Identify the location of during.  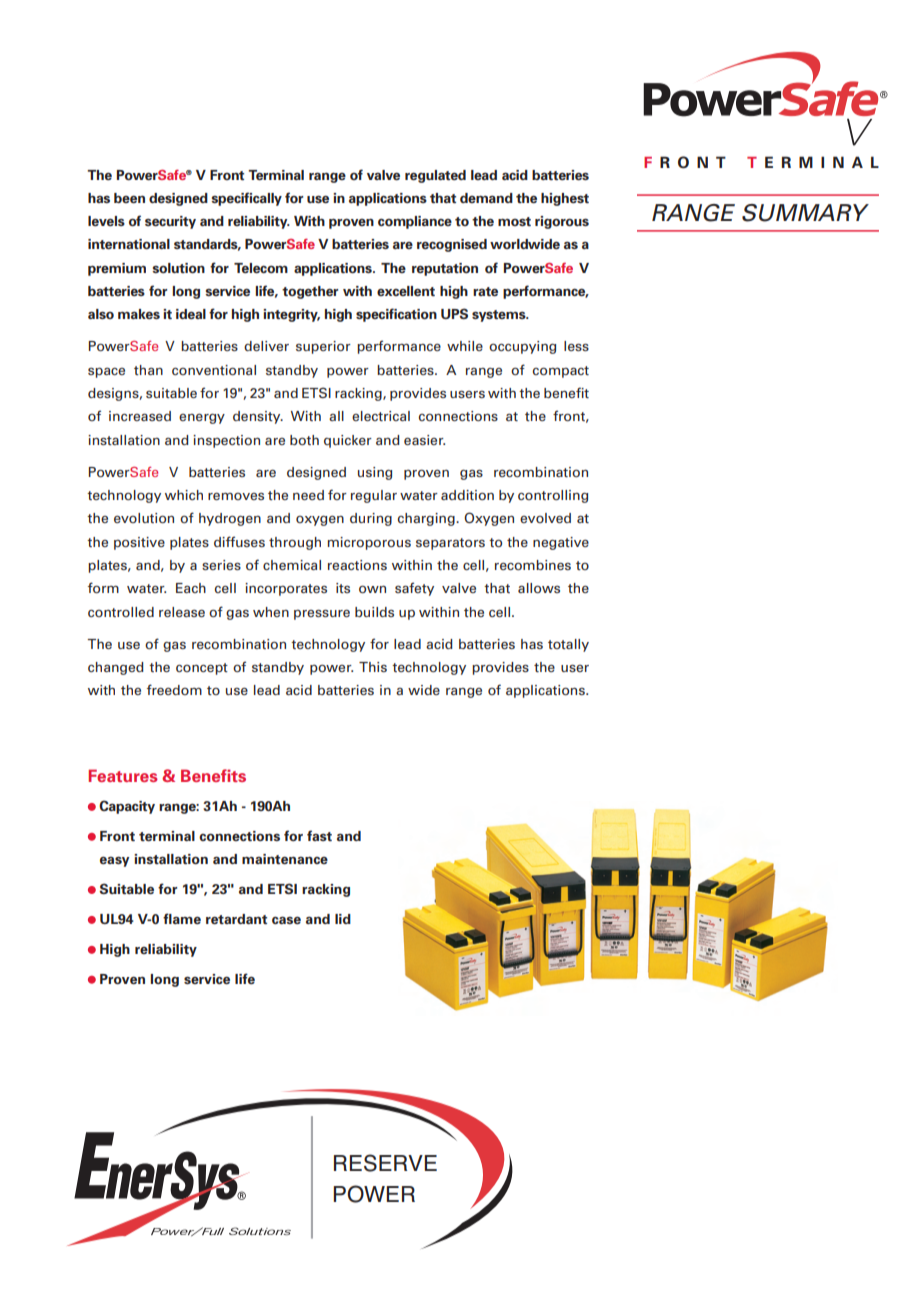
(371, 519).
